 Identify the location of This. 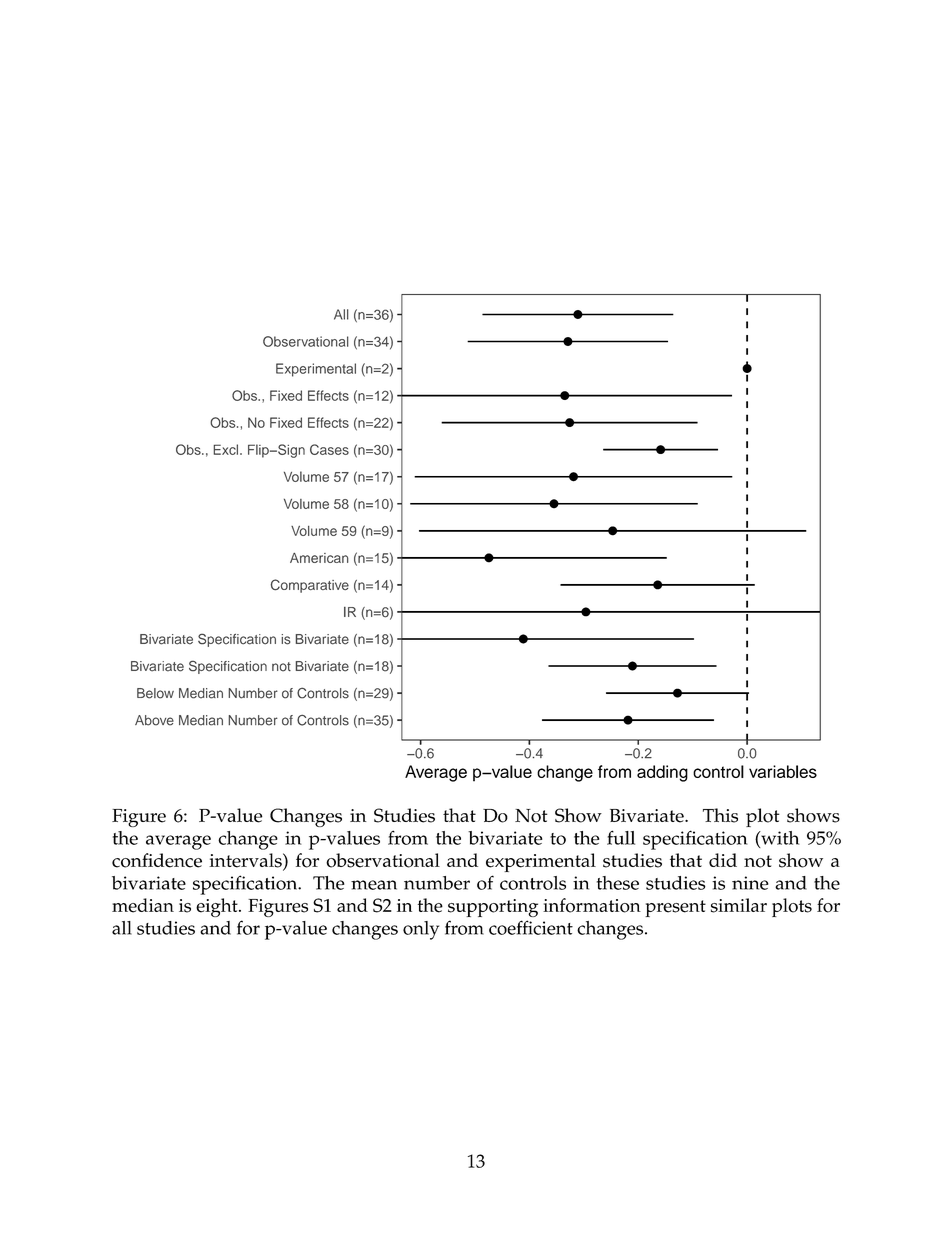
(720, 815).
